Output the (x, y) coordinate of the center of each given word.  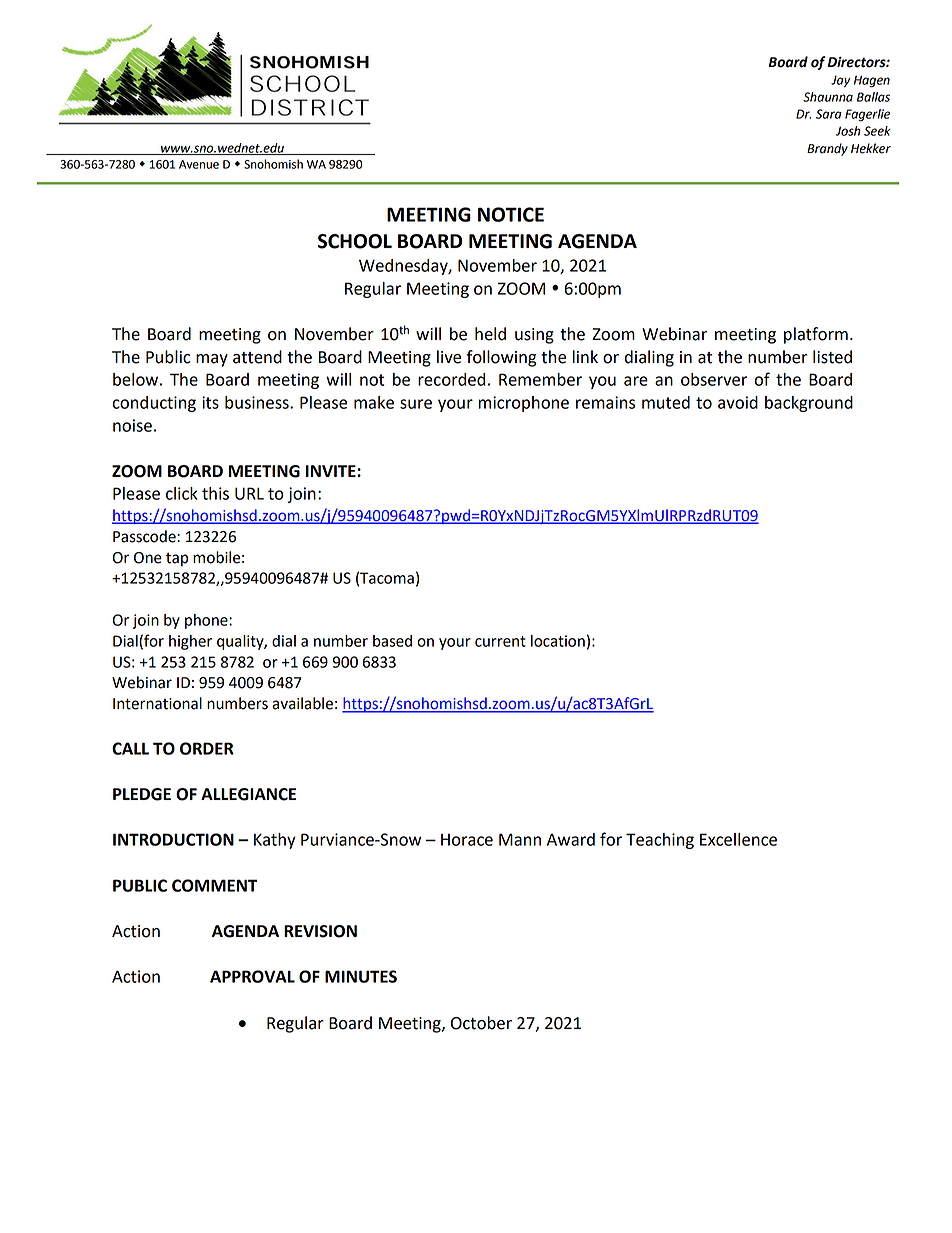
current (500, 641)
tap (177, 560)
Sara (829, 114)
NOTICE (511, 214)
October (481, 1023)
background (809, 404)
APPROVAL (252, 976)
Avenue (199, 164)
